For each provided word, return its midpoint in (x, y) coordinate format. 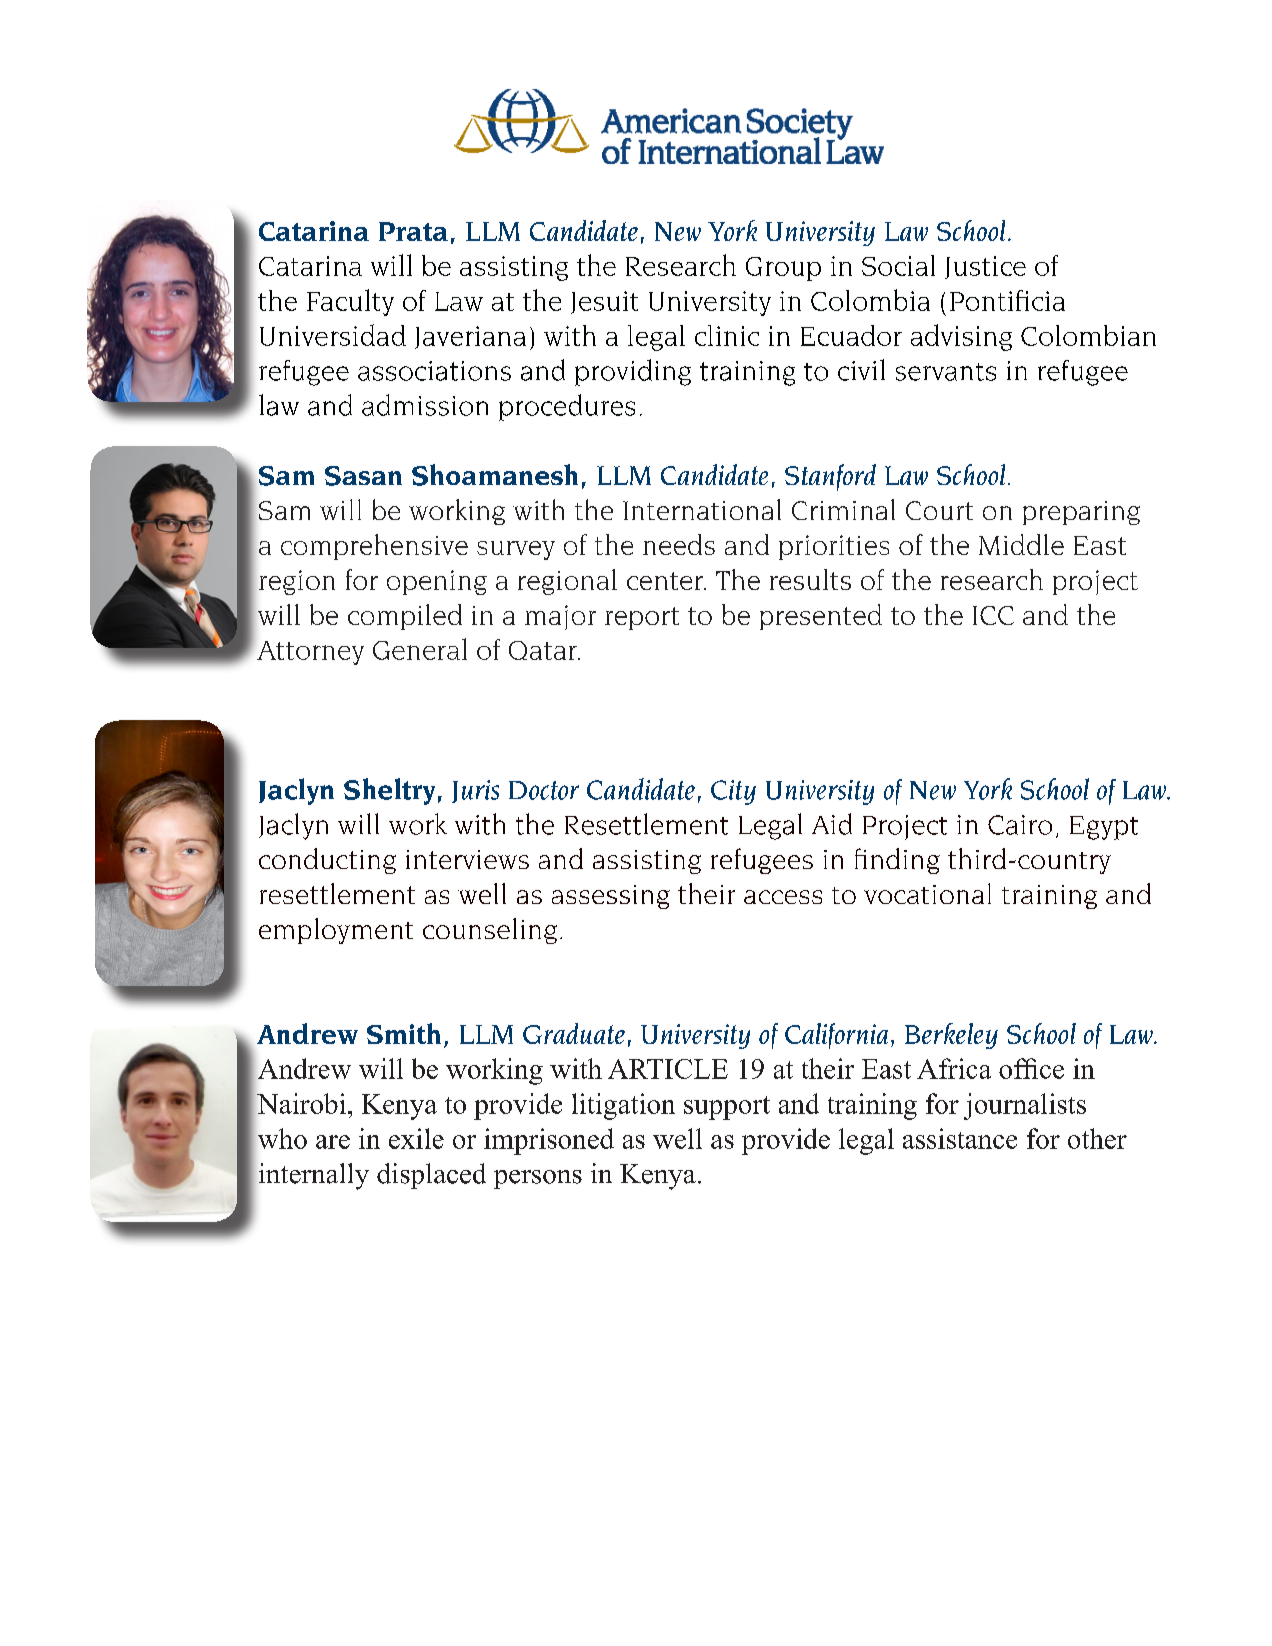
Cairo (1020, 825)
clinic (727, 335)
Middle (1021, 544)
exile (416, 1138)
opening (437, 582)
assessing (611, 897)
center (666, 581)
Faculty (350, 302)
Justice (985, 267)
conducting (327, 861)
